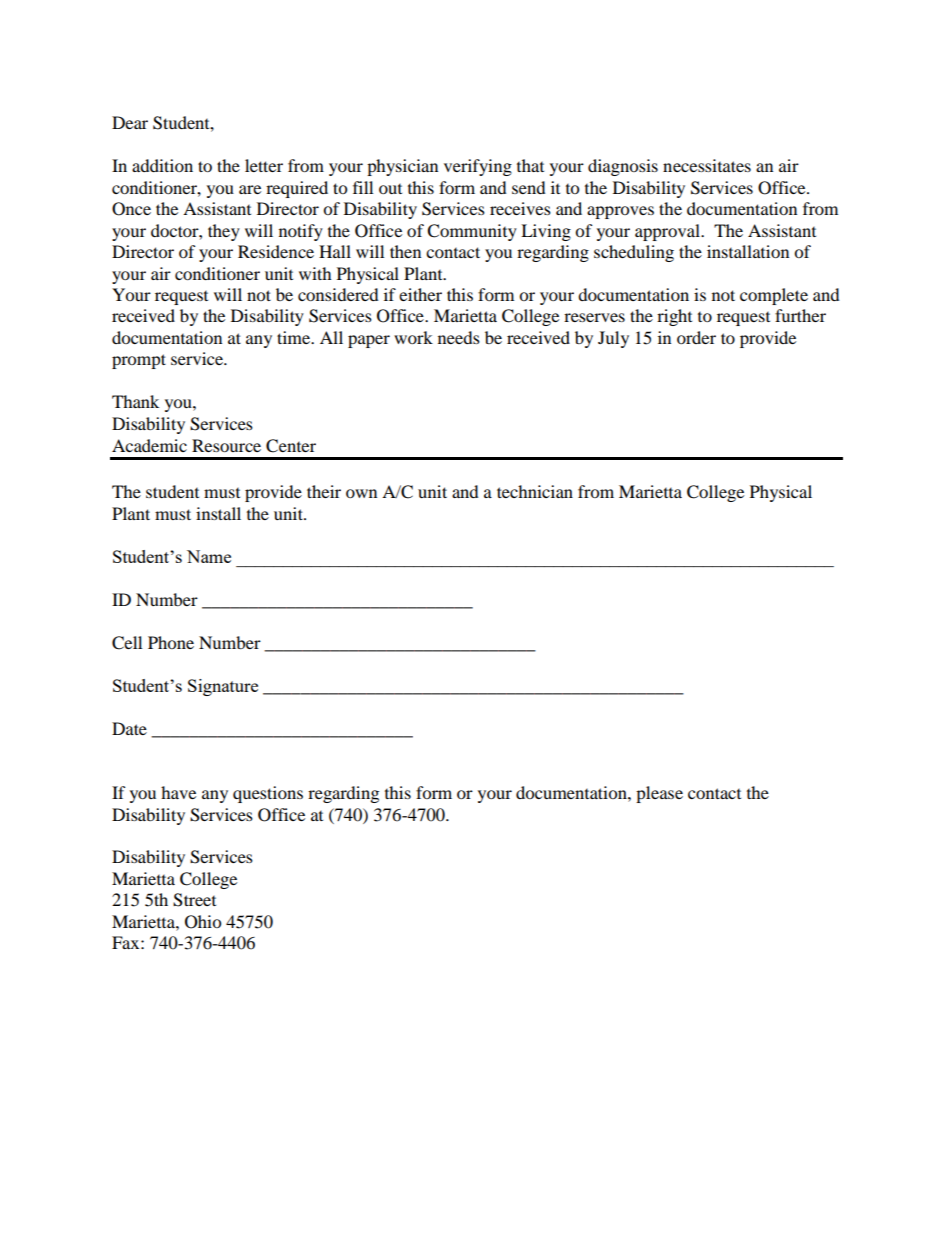 Image resolution: width=952 pixels, height=1233 pixels. Describe the element at coordinates (478, 167) in the screenshot. I see `verifying` at that location.
